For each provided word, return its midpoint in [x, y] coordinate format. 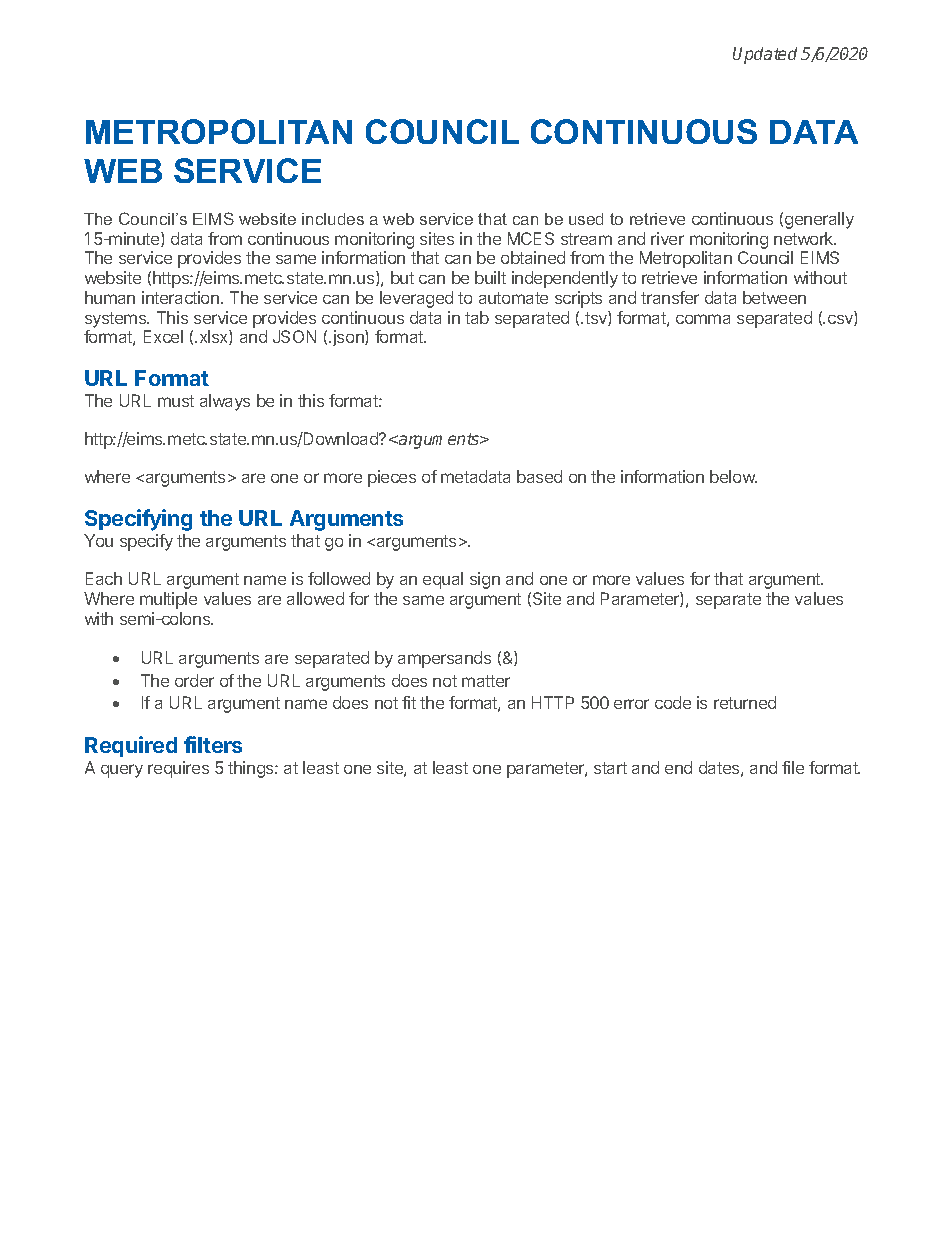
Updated [765, 55]
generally [819, 220]
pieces [392, 478]
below [733, 476]
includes [333, 219]
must [176, 401]
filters [213, 744]
